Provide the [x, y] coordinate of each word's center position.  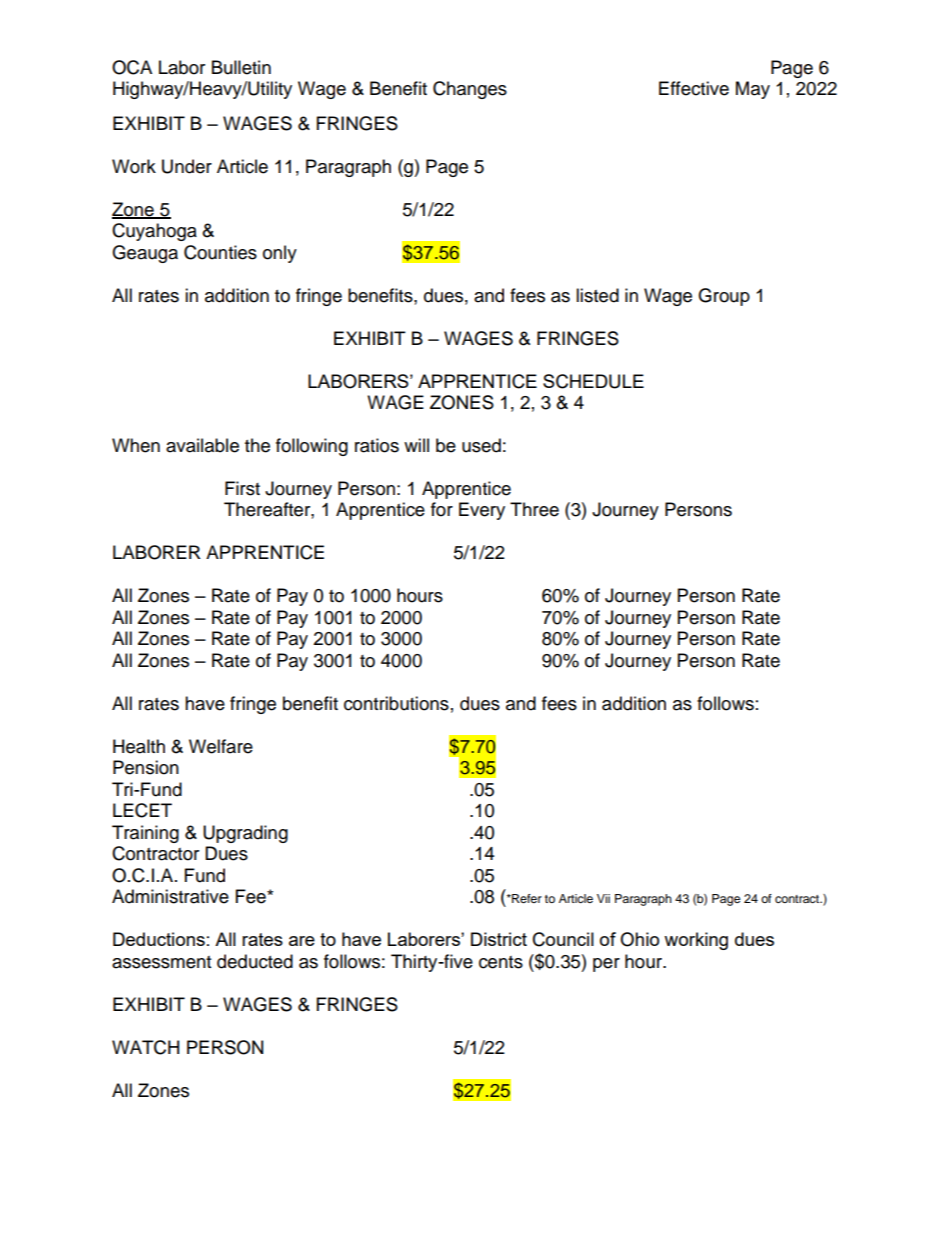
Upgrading [245, 834]
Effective [694, 88]
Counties [220, 252]
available [202, 445]
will [416, 445]
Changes [470, 90]
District [499, 939]
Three [534, 509]
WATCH [145, 1047]
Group [724, 297]
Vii [603, 898]
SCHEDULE [593, 381]
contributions [396, 703]
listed [597, 295]
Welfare [221, 746]
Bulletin [241, 67]
